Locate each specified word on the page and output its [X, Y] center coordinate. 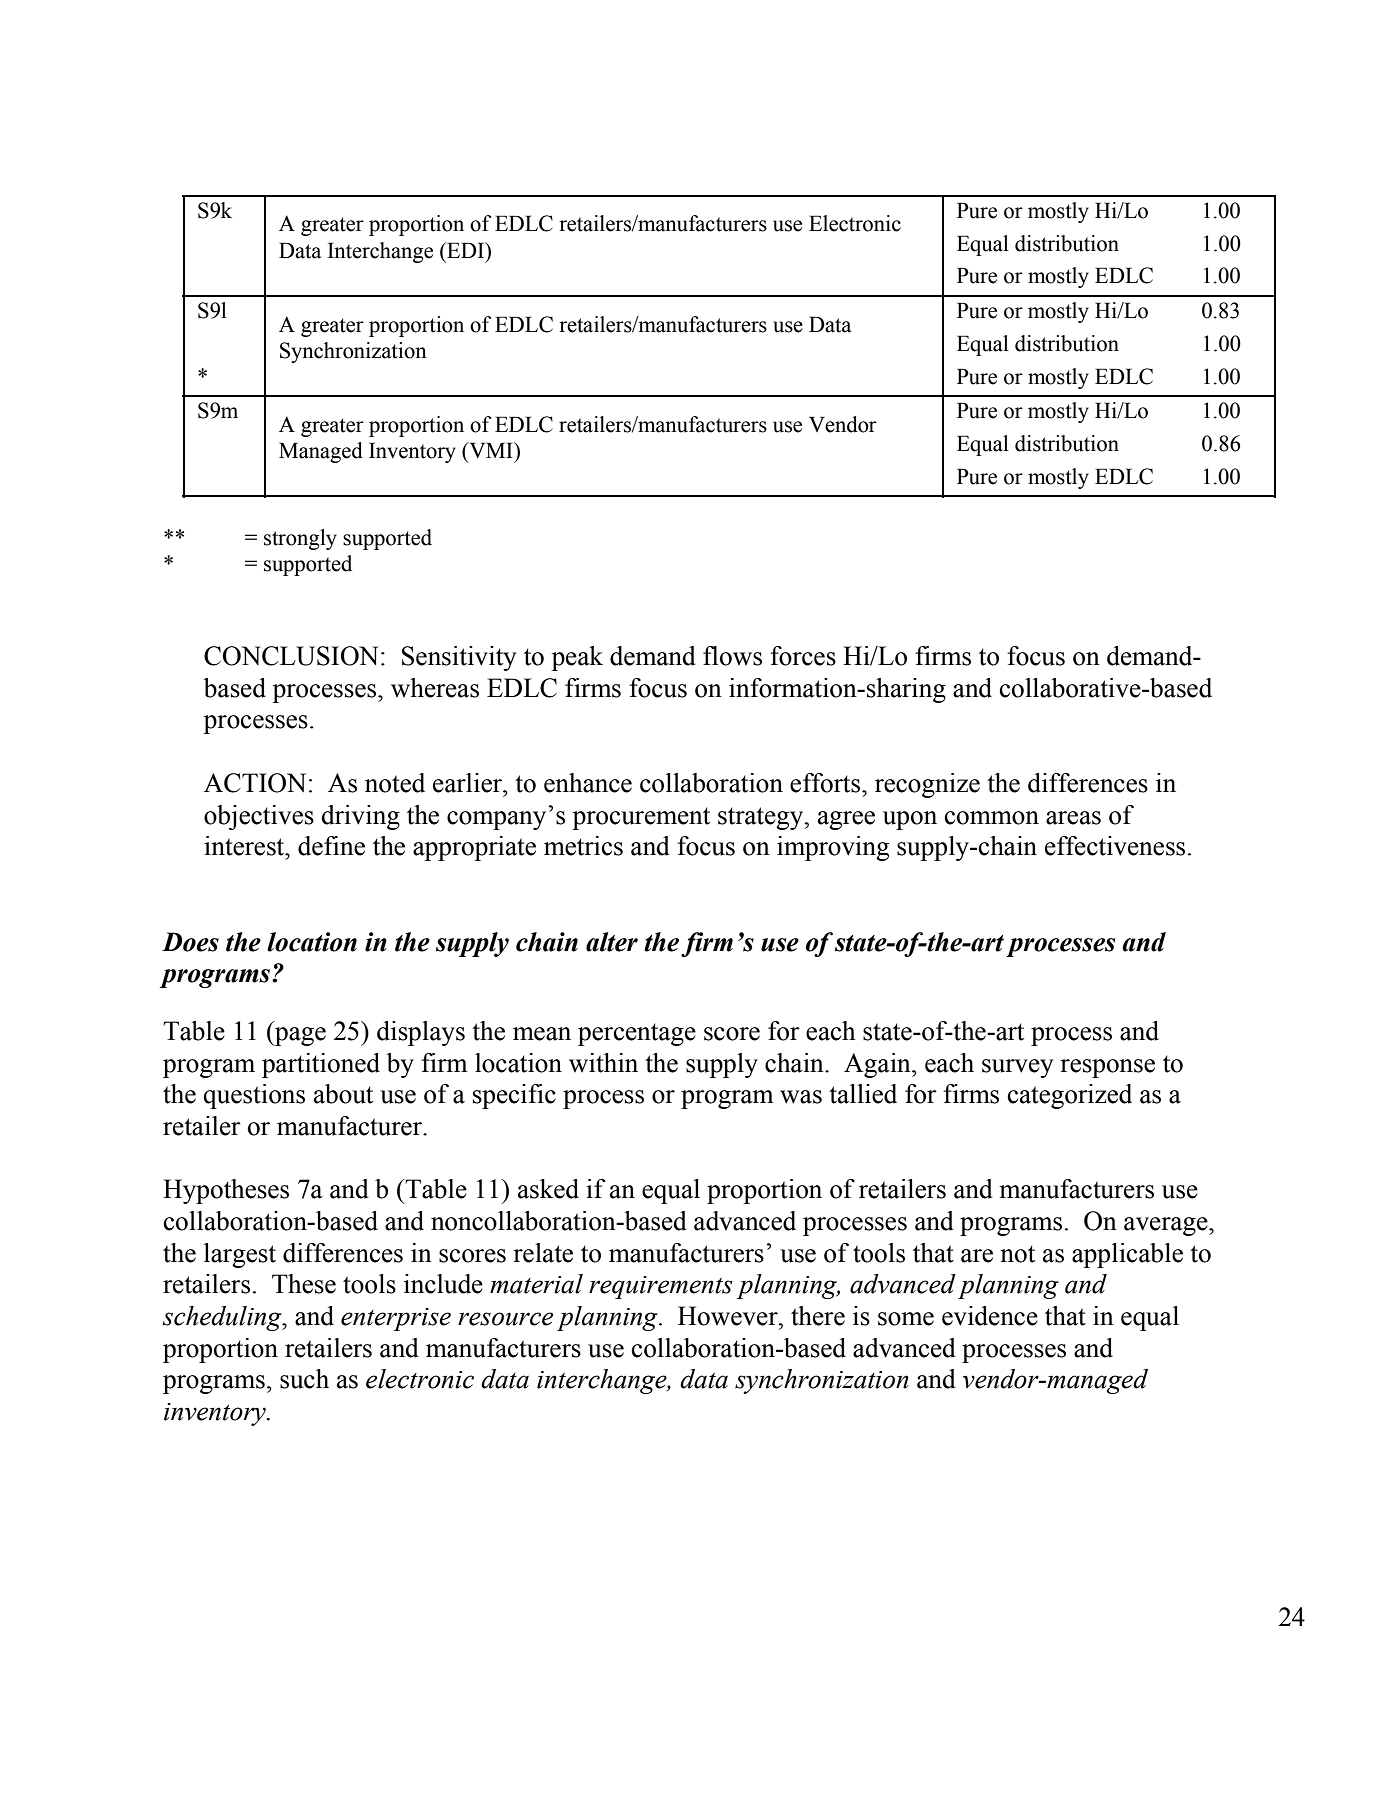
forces [803, 656]
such [304, 1379]
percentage [637, 1034]
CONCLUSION [291, 656]
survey [1017, 1068]
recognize [927, 785]
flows [732, 656]
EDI [465, 250]
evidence [990, 1316]
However [729, 1316]
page [299, 1036]
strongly [300, 539]
